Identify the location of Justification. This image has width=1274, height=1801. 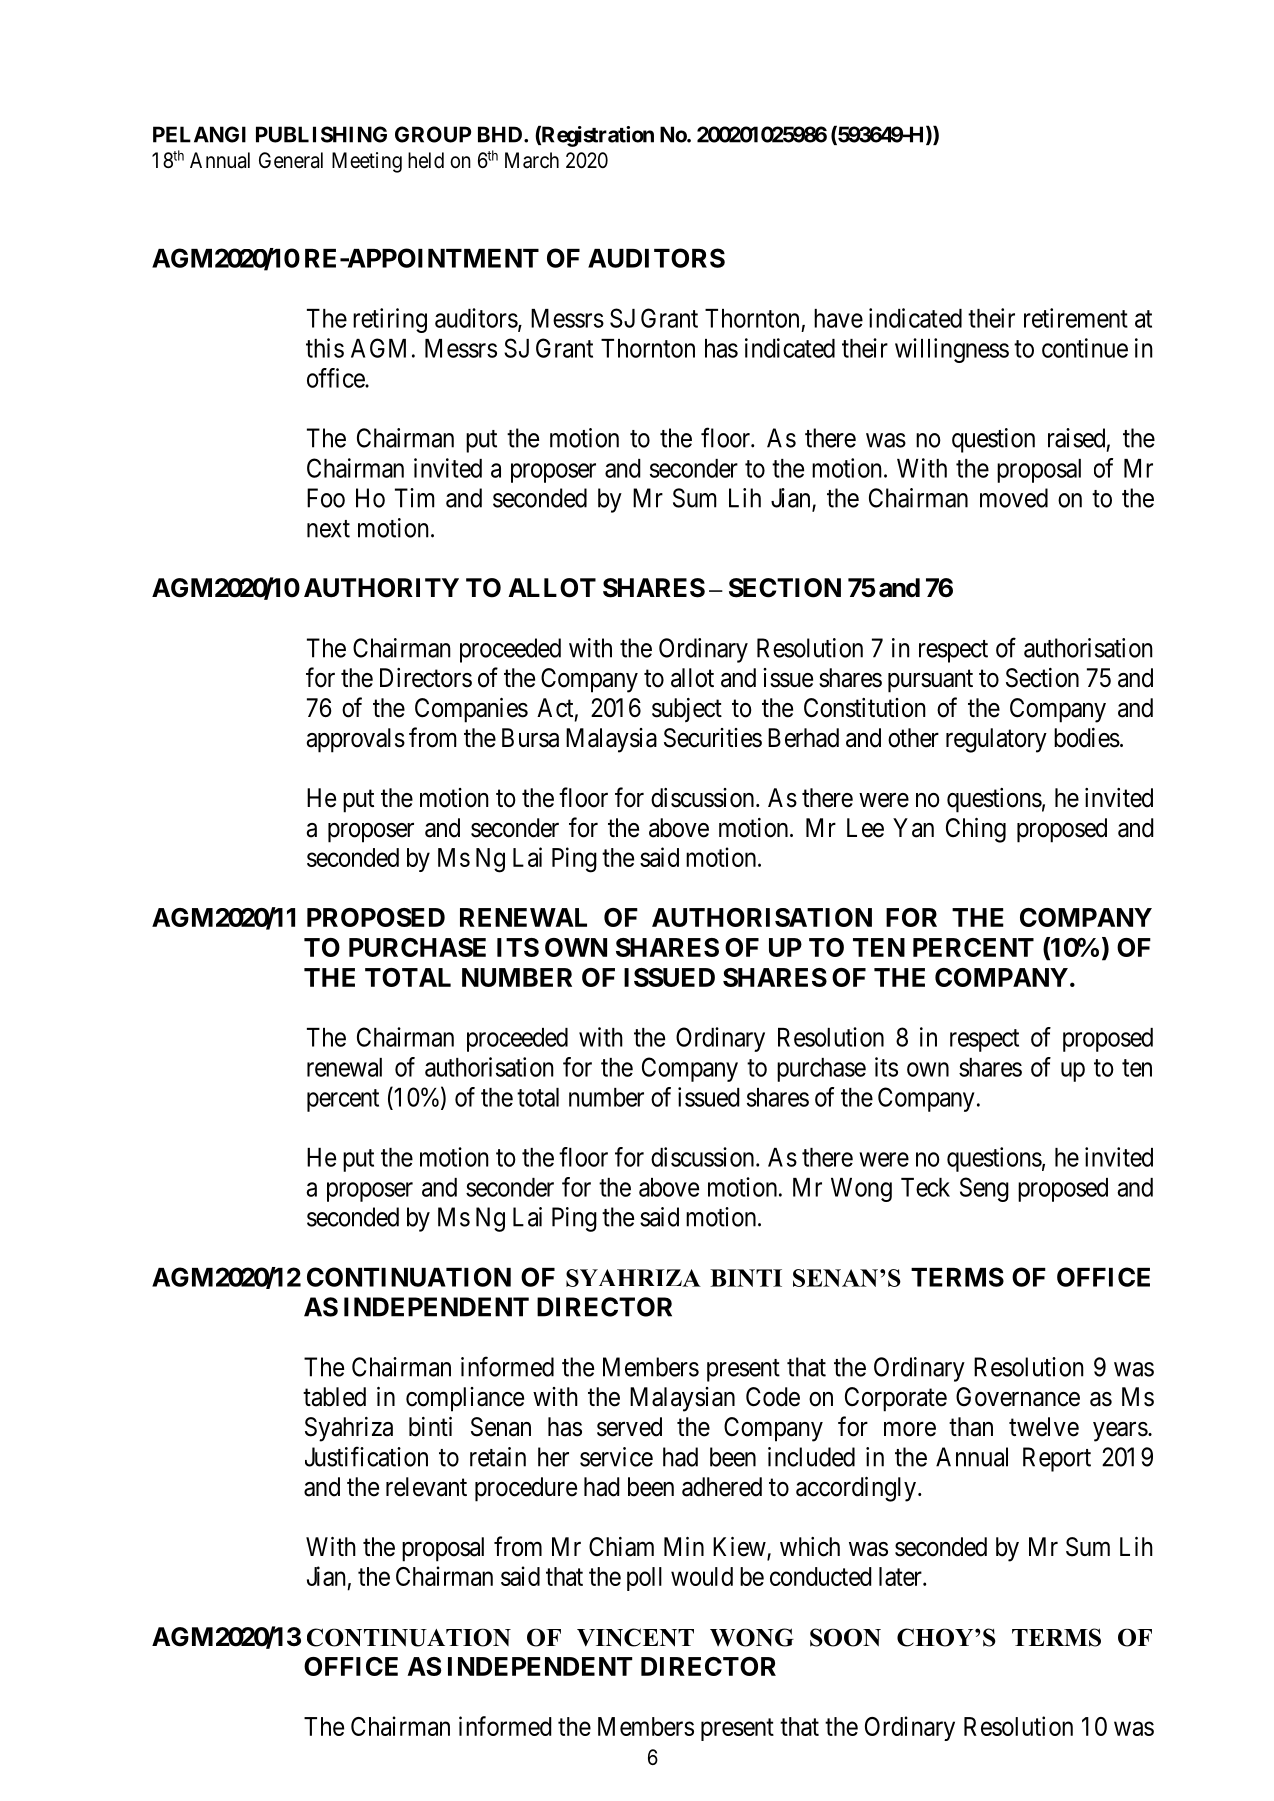
(366, 1456).
